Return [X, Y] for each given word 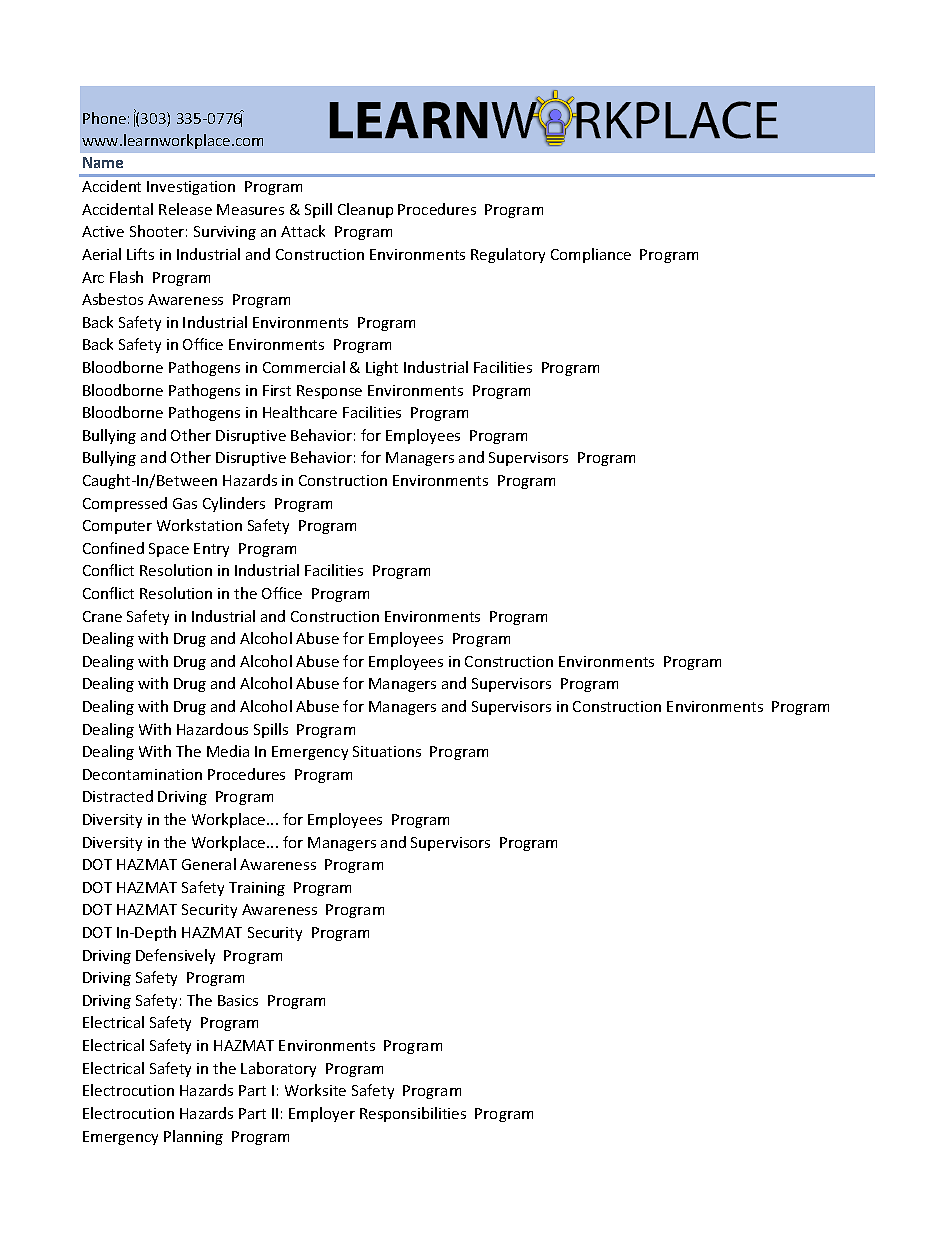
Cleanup [365, 210]
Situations [387, 751]
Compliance [591, 255]
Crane [102, 616]
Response [329, 392]
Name [103, 162]
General [209, 864]
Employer [322, 1114]
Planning [193, 1137]
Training [257, 889]
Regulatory [508, 255]
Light [382, 368]
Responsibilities [413, 1114]
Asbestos [112, 299]
